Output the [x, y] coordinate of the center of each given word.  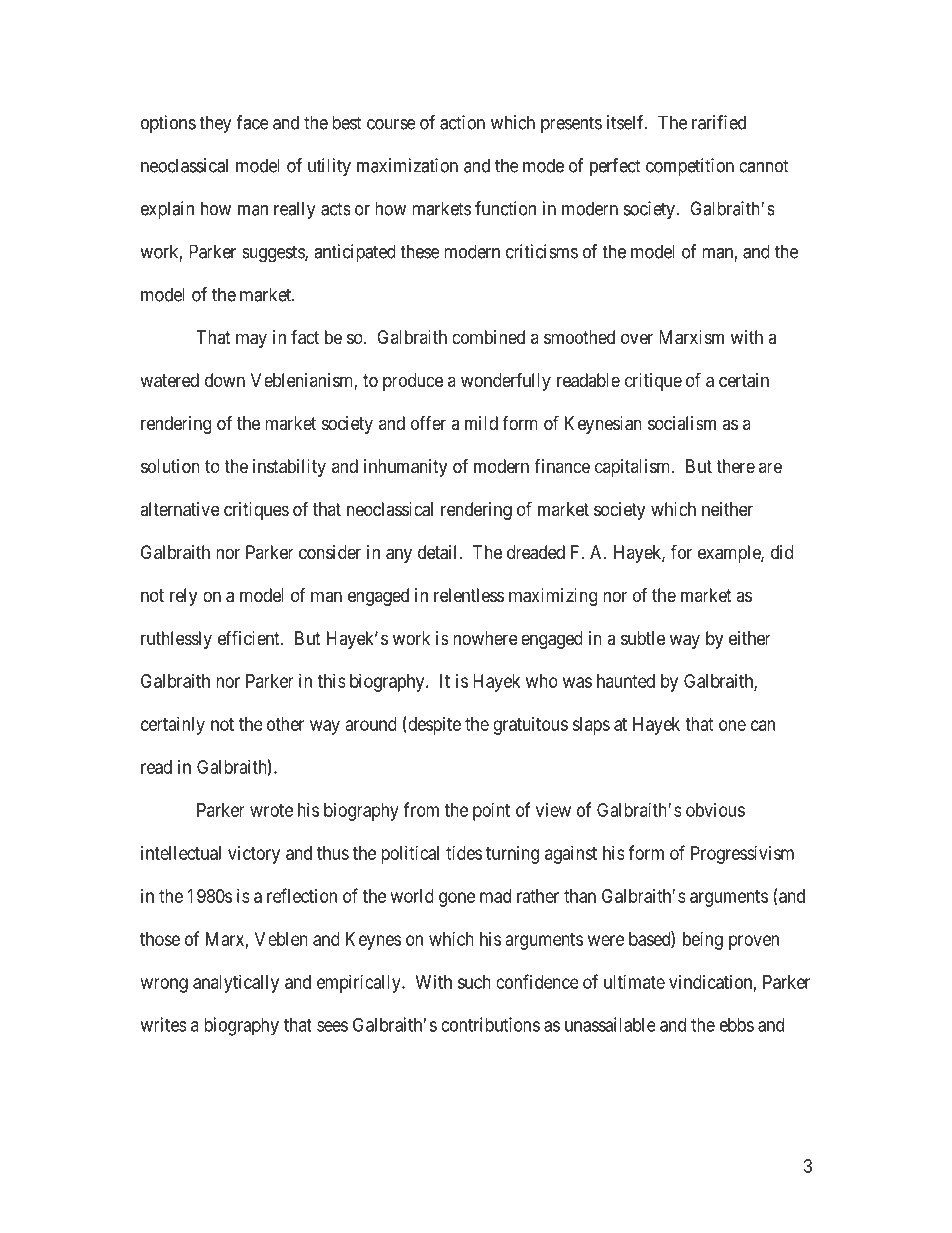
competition [690, 167]
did [782, 552]
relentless [469, 595]
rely [183, 597]
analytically [236, 984]
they [215, 124]
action [462, 122]
